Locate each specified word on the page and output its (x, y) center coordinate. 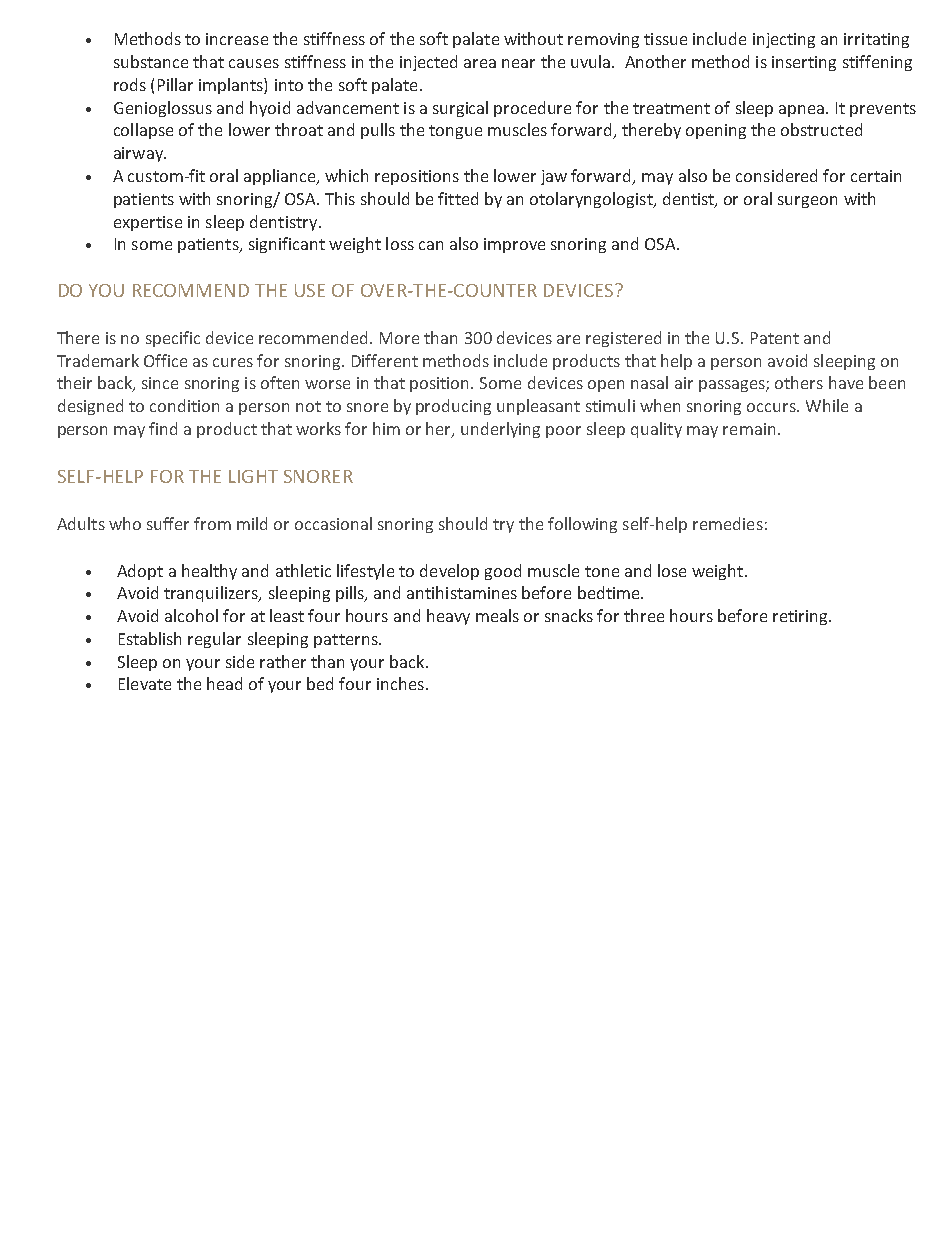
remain (749, 429)
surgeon (807, 202)
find (163, 428)
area (480, 63)
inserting (804, 63)
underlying (500, 430)
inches (400, 683)
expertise (148, 223)
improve (514, 245)
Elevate (145, 683)
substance (151, 61)
